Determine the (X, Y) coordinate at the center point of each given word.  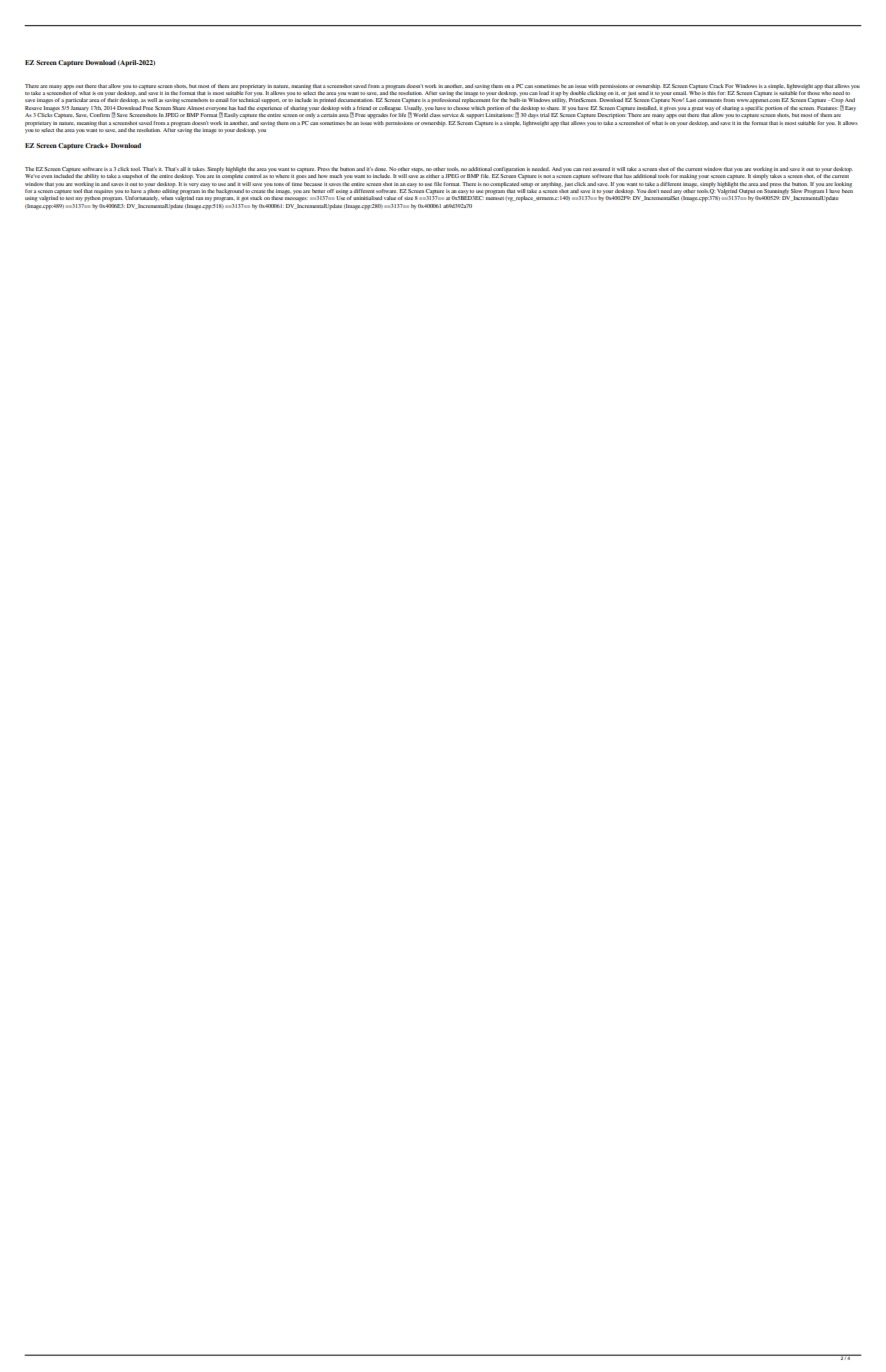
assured (601, 169)
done (380, 169)
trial (545, 115)
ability (91, 176)
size (408, 198)
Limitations (499, 114)
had (242, 108)
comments (709, 100)
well (153, 100)
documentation (355, 100)
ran (199, 198)
